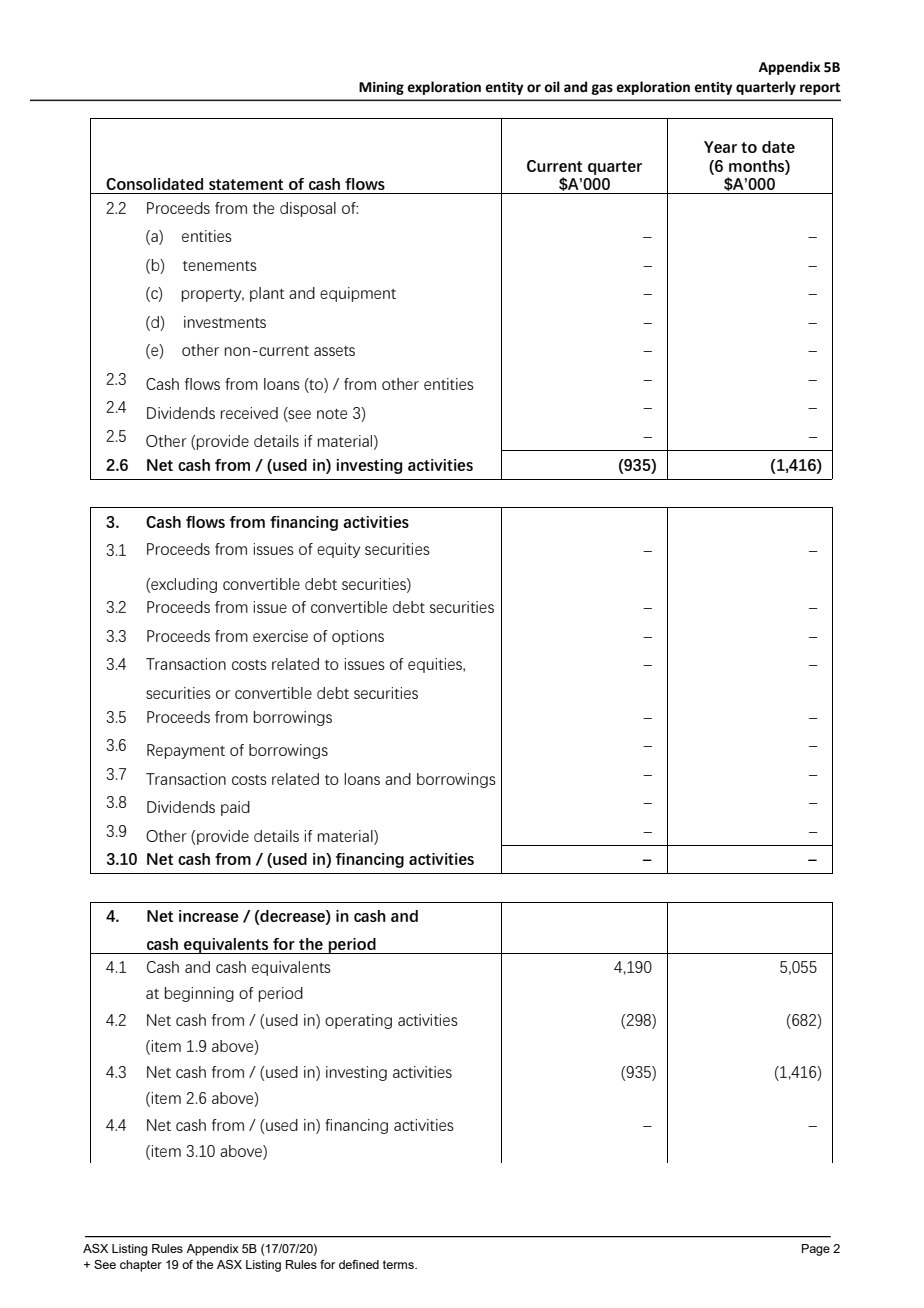 The height and width of the screenshot is (1308, 924). What do you see at coordinates (820, 89) in the screenshot?
I see `report` at bounding box center [820, 89].
